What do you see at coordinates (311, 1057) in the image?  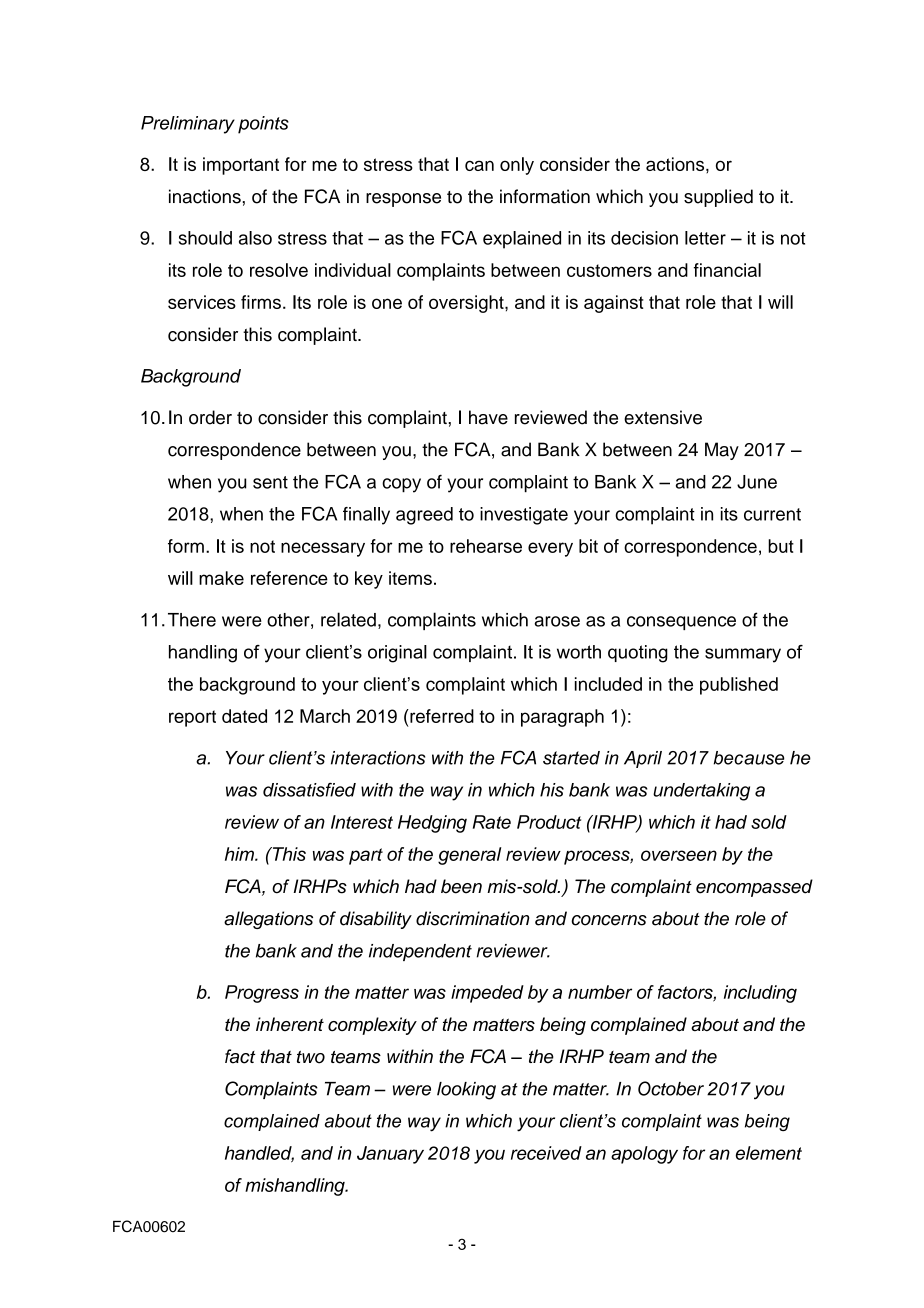 I see `two` at bounding box center [311, 1057].
